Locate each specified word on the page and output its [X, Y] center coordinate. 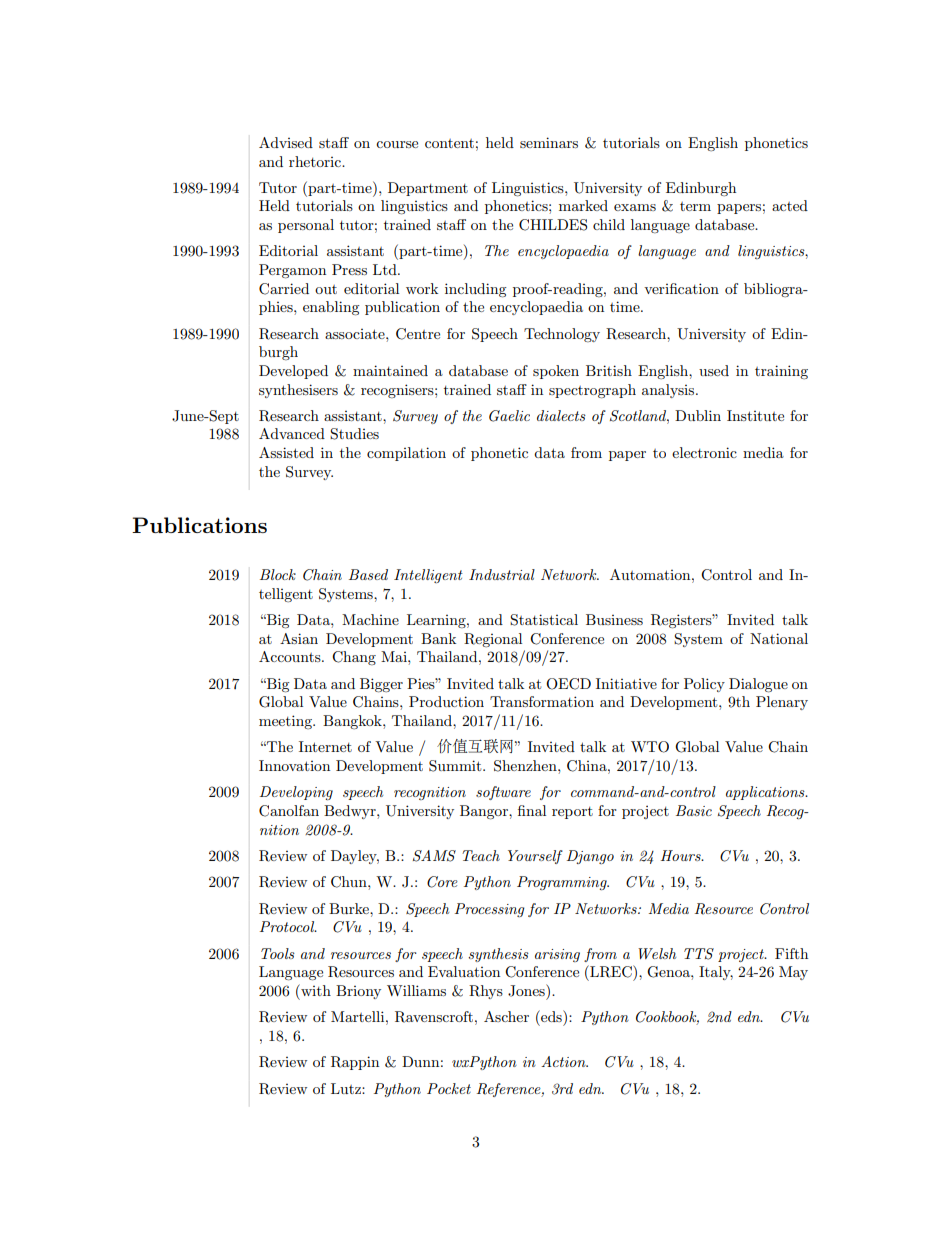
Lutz [347, 1088]
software [503, 793]
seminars [549, 142]
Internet [325, 746]
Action [564, 1061]
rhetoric [316, 161]
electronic [704, 452]
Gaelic [509, 416]
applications [766, 793]
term [695, 206]
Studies [354, 434]
